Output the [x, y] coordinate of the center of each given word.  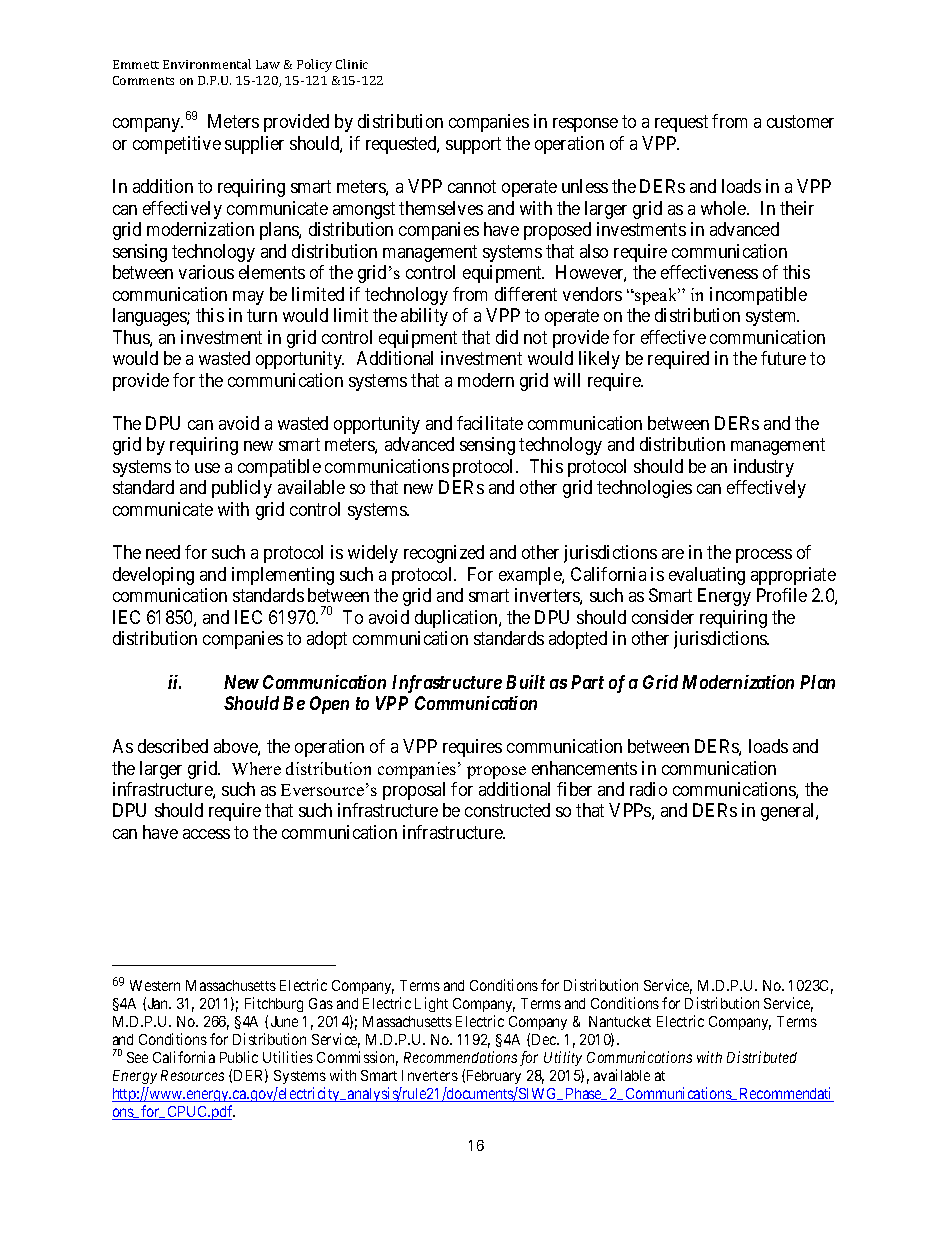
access [206, 834]
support [473, 145]
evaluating [707, 576]
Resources [192, 1075]
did [507, 337]
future [783, 358]
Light [431, 1004]
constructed [507, 810]
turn [262, 315]
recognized [444, 554]
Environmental [207, 64]
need [163, 552]
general [789, 812]
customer [800, 122]
